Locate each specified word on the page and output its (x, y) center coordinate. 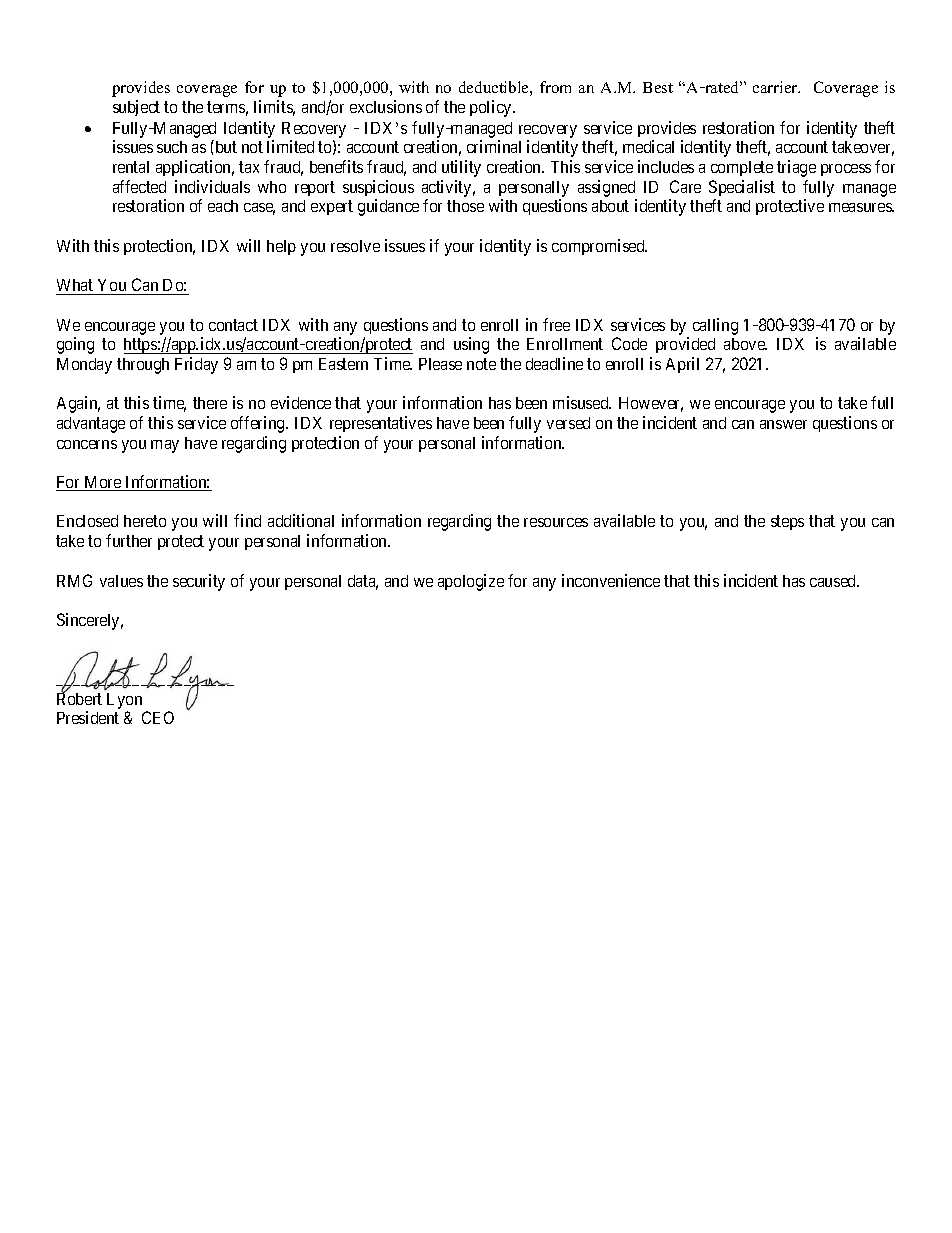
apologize (471, 582)
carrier (776, 87)
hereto (145, 521)
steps (787, 523)
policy (492, 108)
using (471, 345)
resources (556, 522)
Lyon (124, 701)
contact (233, 325)
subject (136, 108)
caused (834, 581)
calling (715, 326)
